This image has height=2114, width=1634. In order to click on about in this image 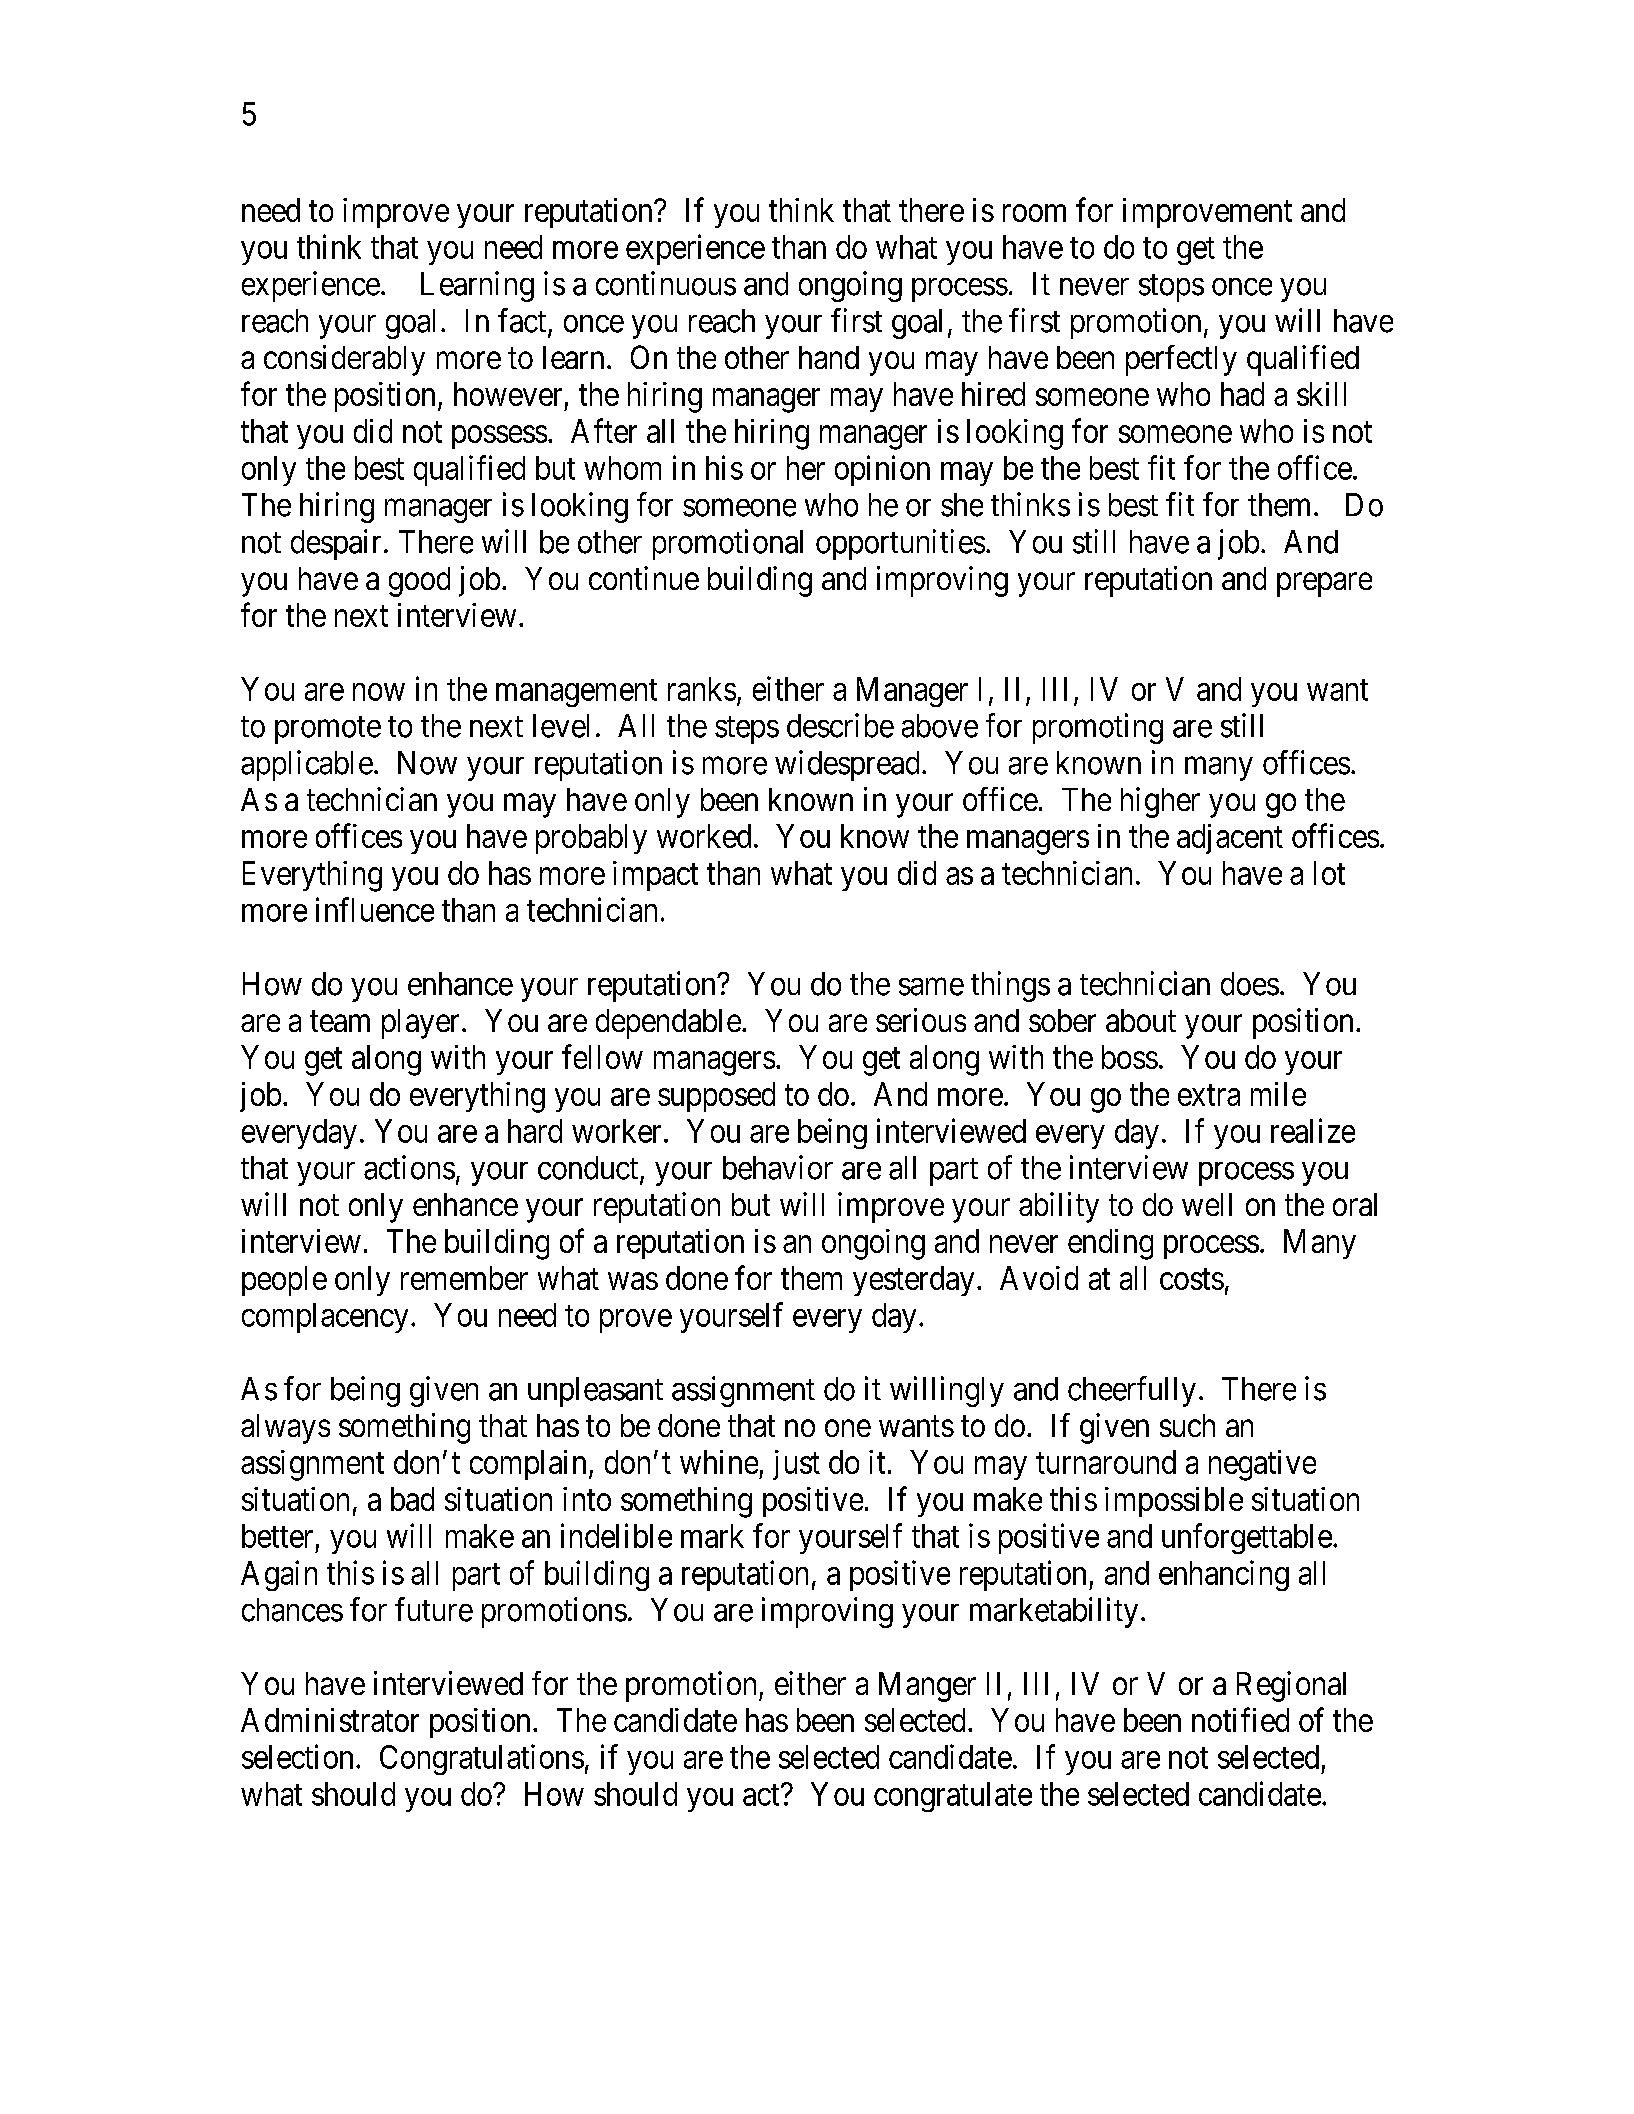, I will do `click(1141, 1020)`.
